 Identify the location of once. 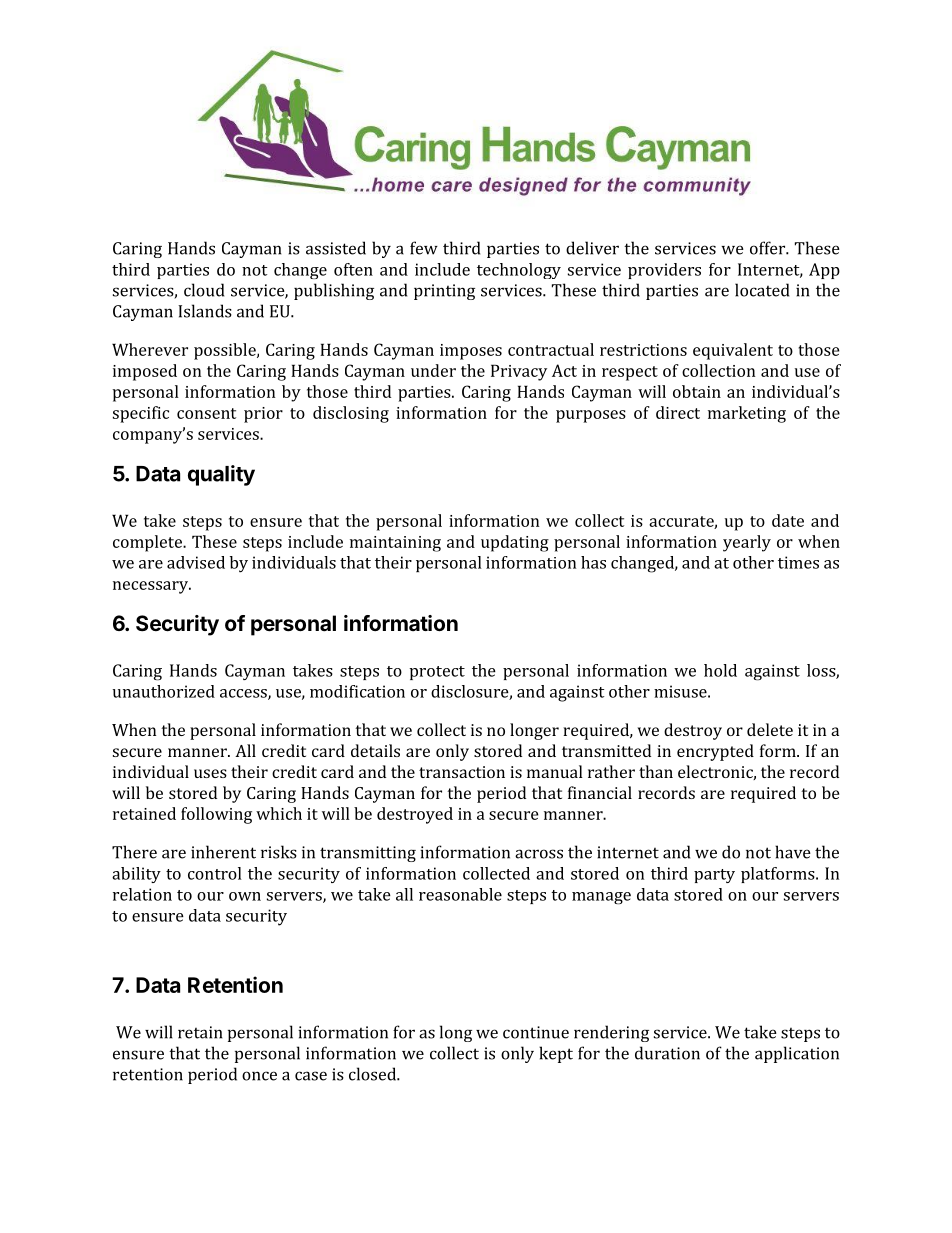
(259, 1076).
